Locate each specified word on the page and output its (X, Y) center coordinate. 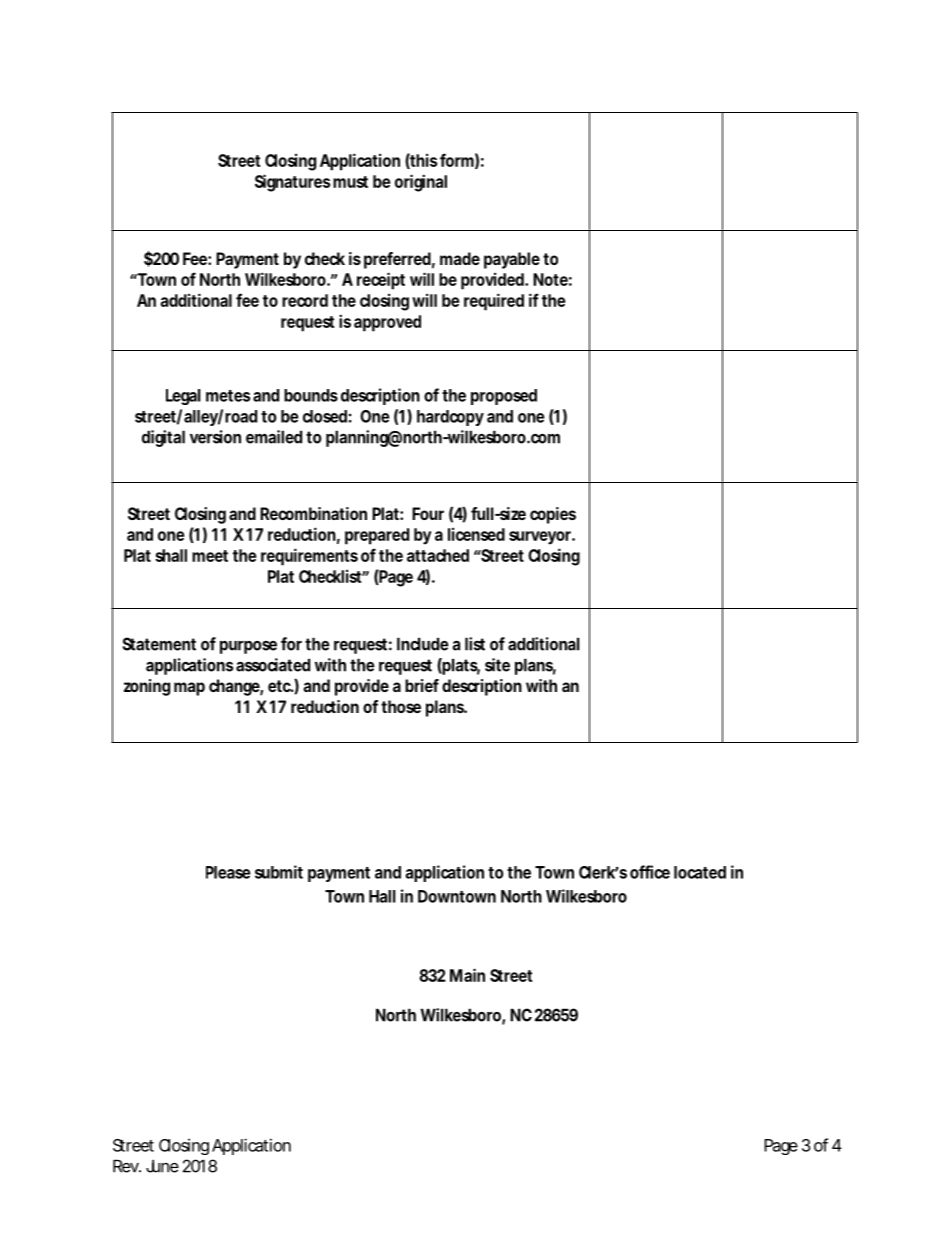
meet (210, 556)
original (421, 183)
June (162, 1166)
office (650, 872)
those (401, 706)
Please (228, 872)
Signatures (292, 183)
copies (553, 515)
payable (512, 260)
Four (428, 513)
